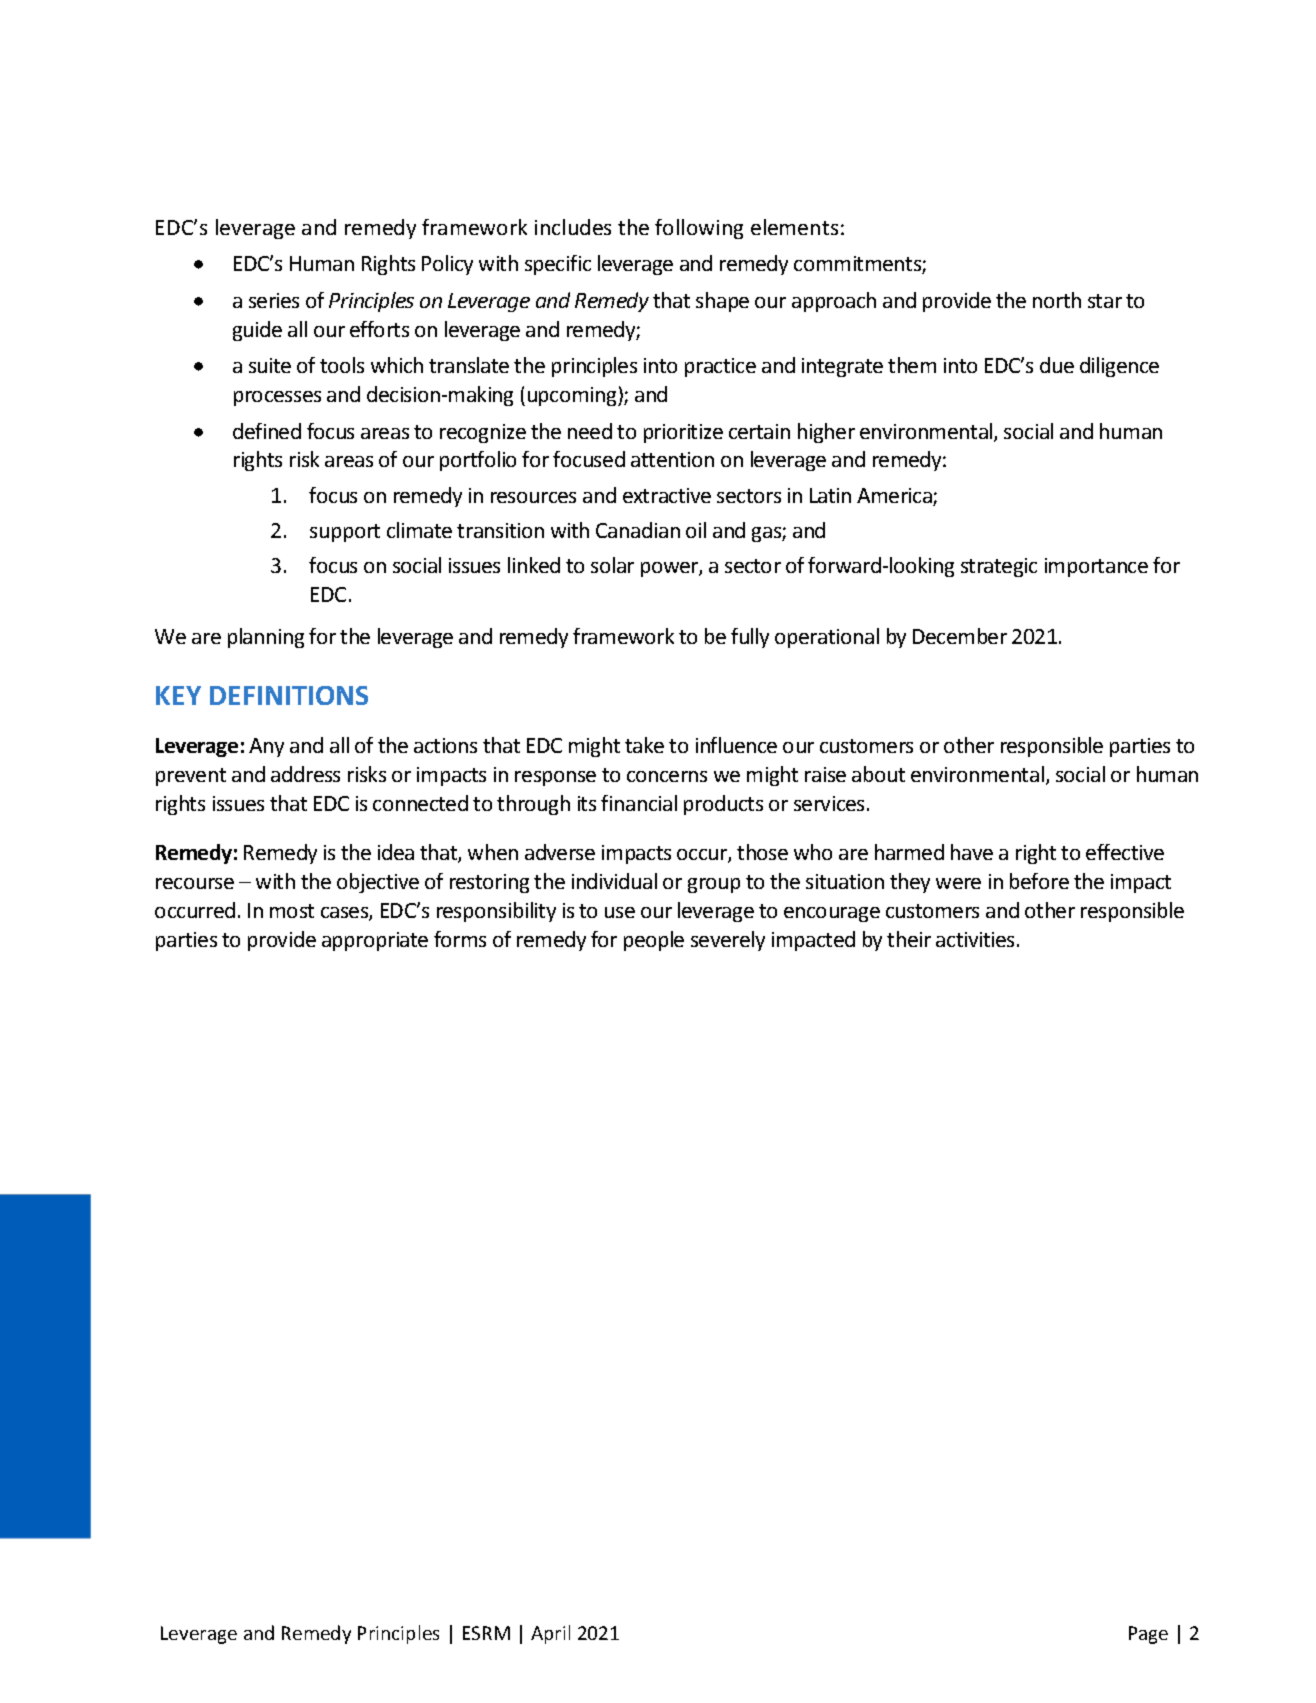  Describe the element at coordinates (274, 300) in the document. I see `series` at that location.
